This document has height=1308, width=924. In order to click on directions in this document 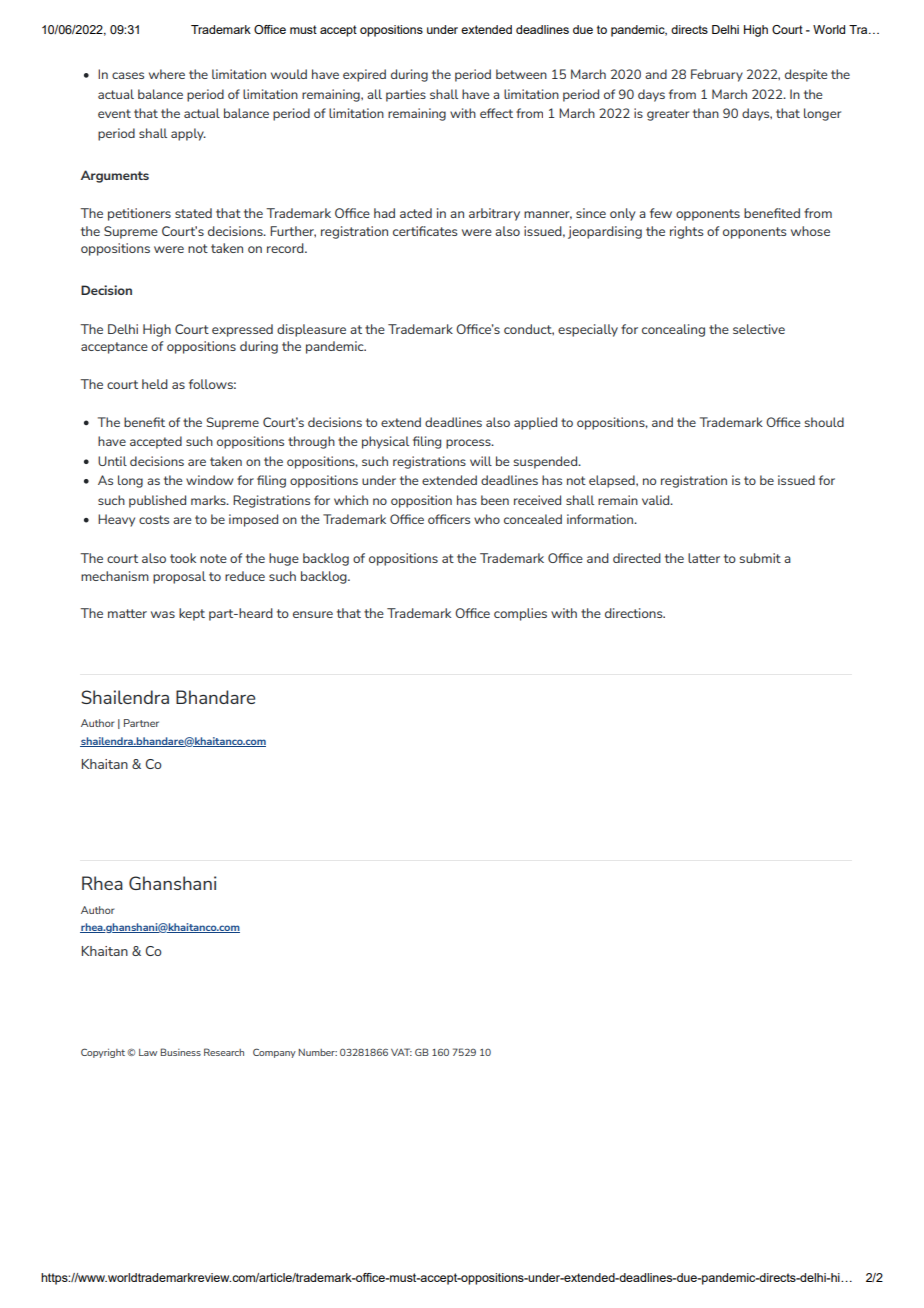, I will do `click(635, 613)`.
